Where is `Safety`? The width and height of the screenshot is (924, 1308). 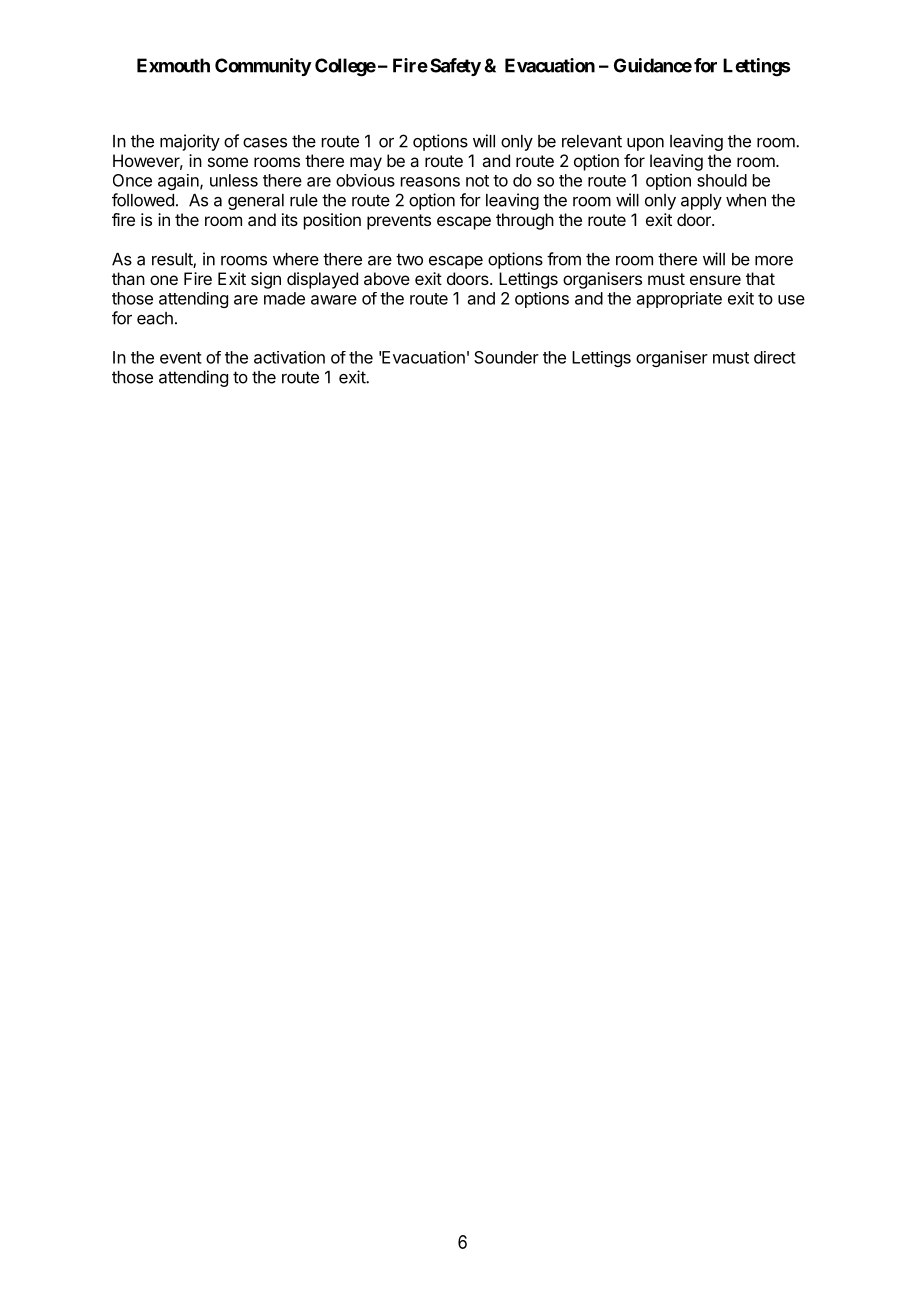 Safety is located at coordinates (455, 67).
